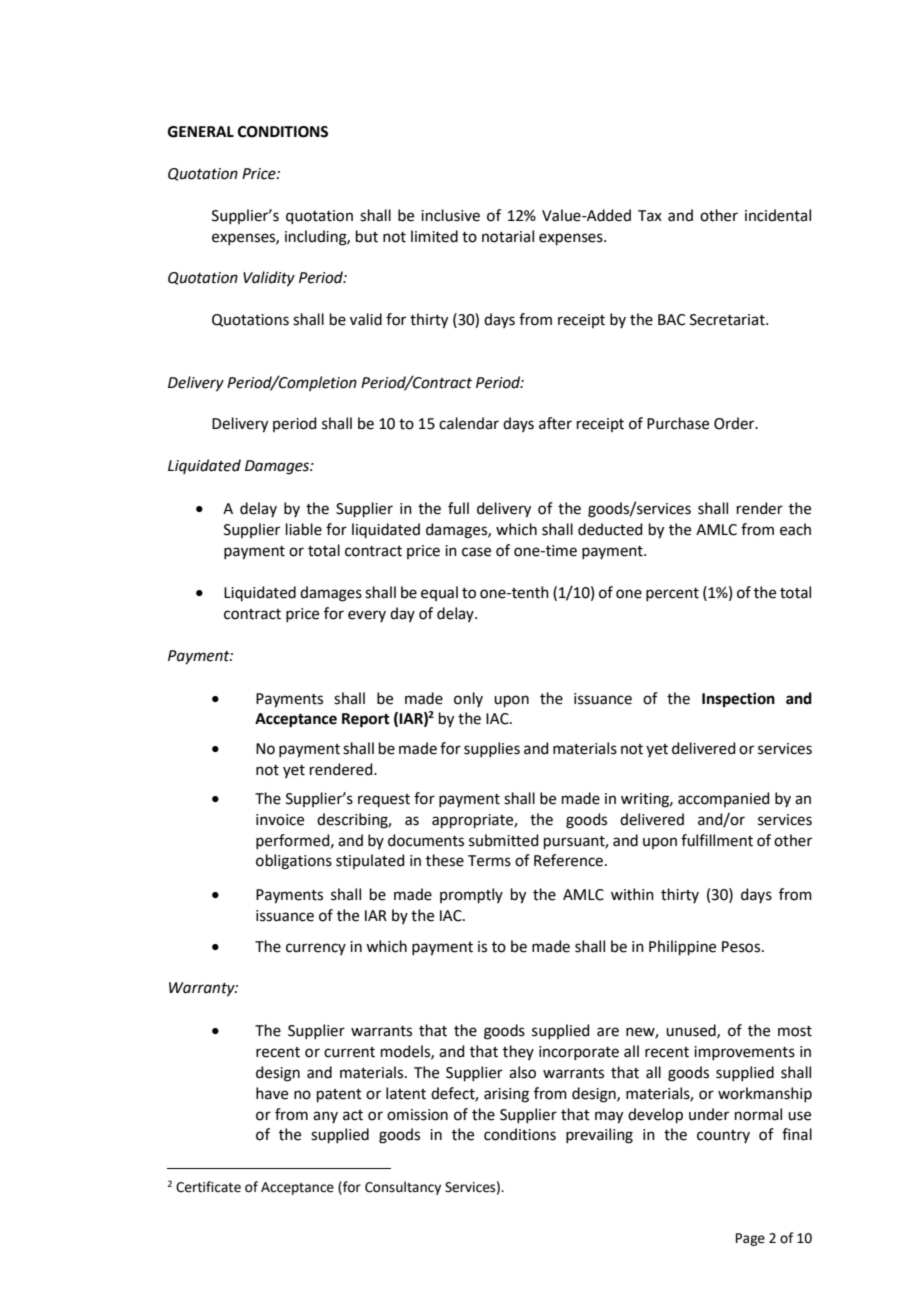 This page has width=924, height=1308. Describe the element at coordinates (208, 1187) in the page. I see `Certificate` at that location.
